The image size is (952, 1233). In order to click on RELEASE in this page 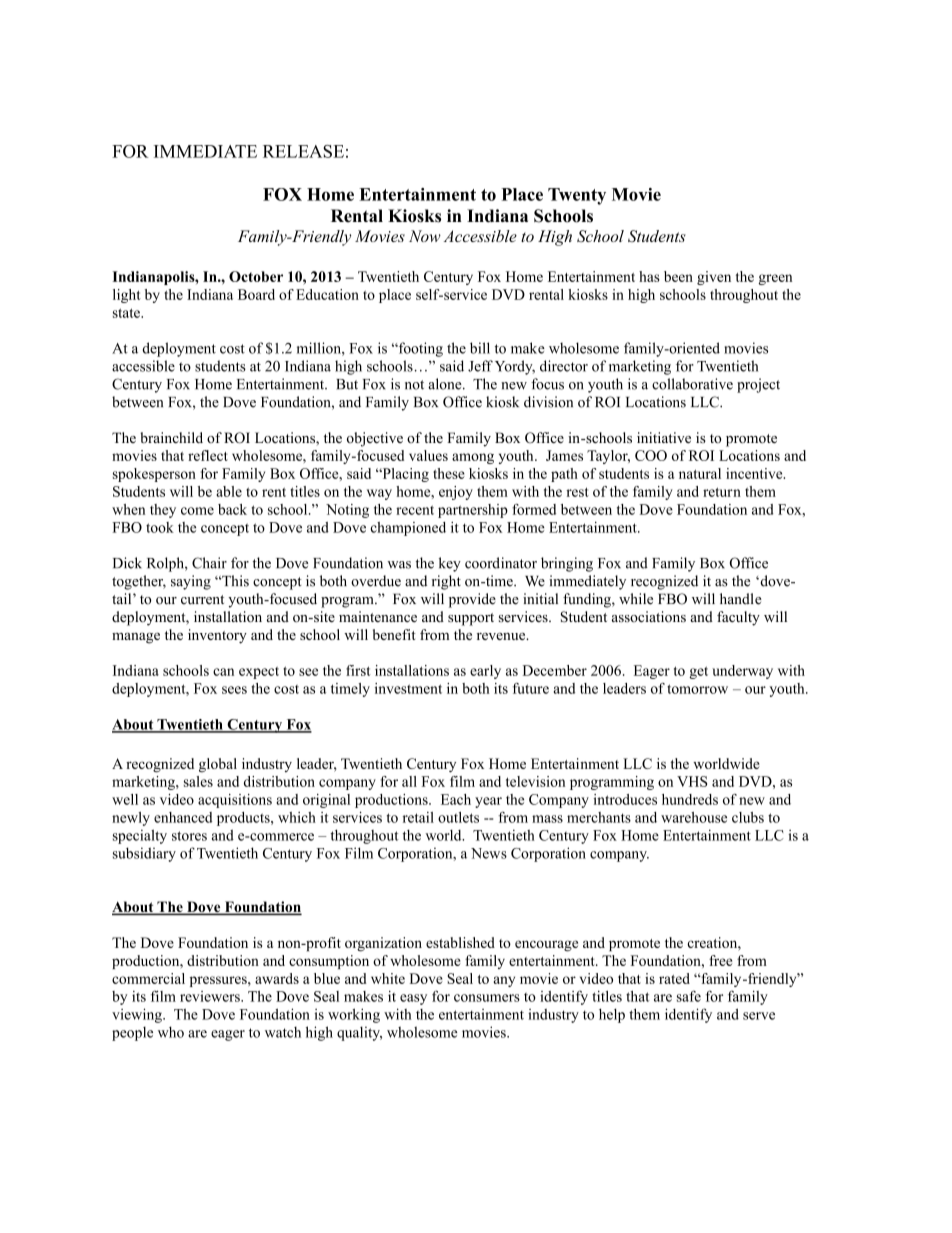, I will do `click(303, 151)`.
